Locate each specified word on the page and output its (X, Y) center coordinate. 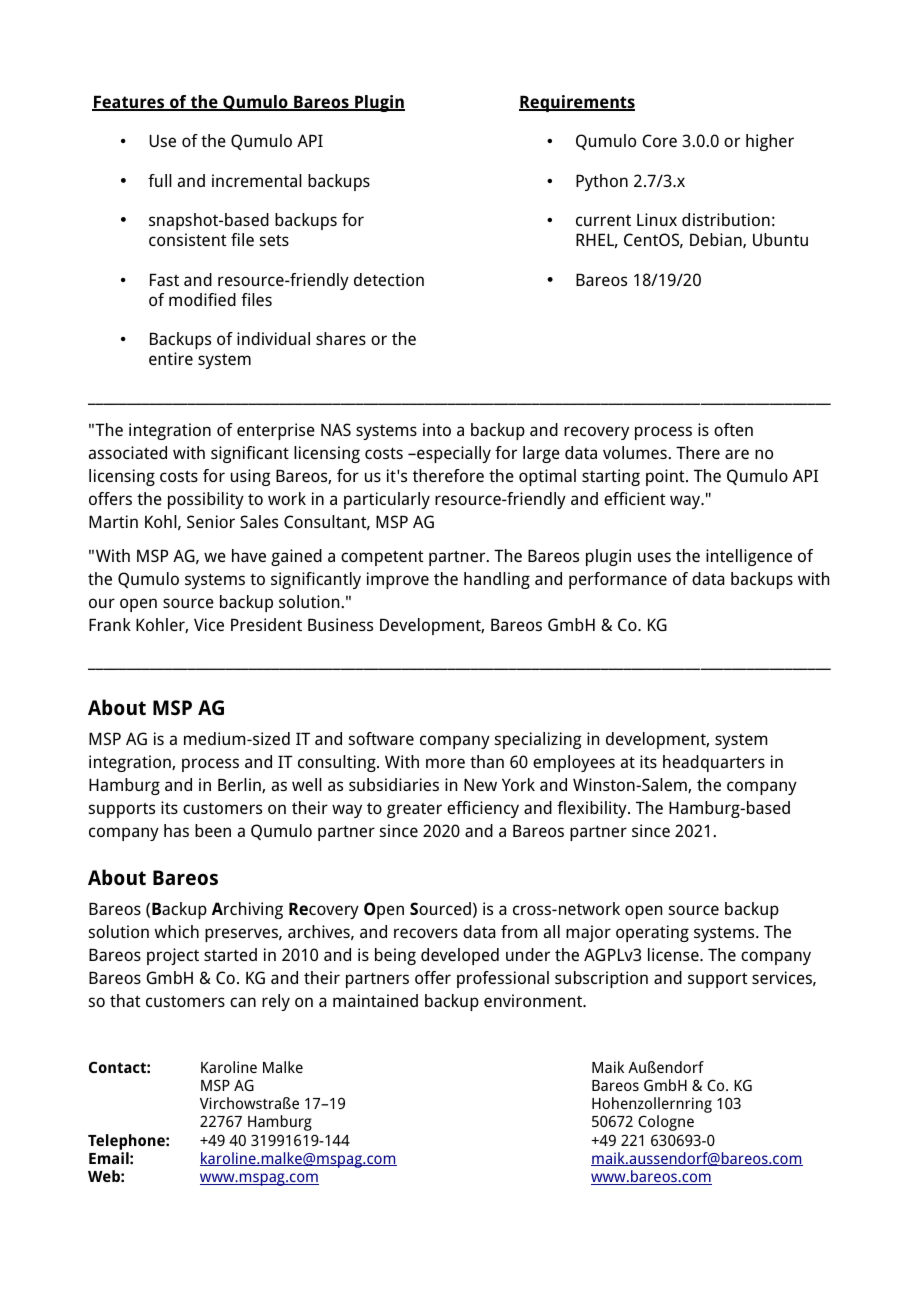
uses (654, 557)
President (266, 624)
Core (659, 140)
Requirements (577, 103)
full (160, 180)
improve (398, 580)
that (125, 1000)
